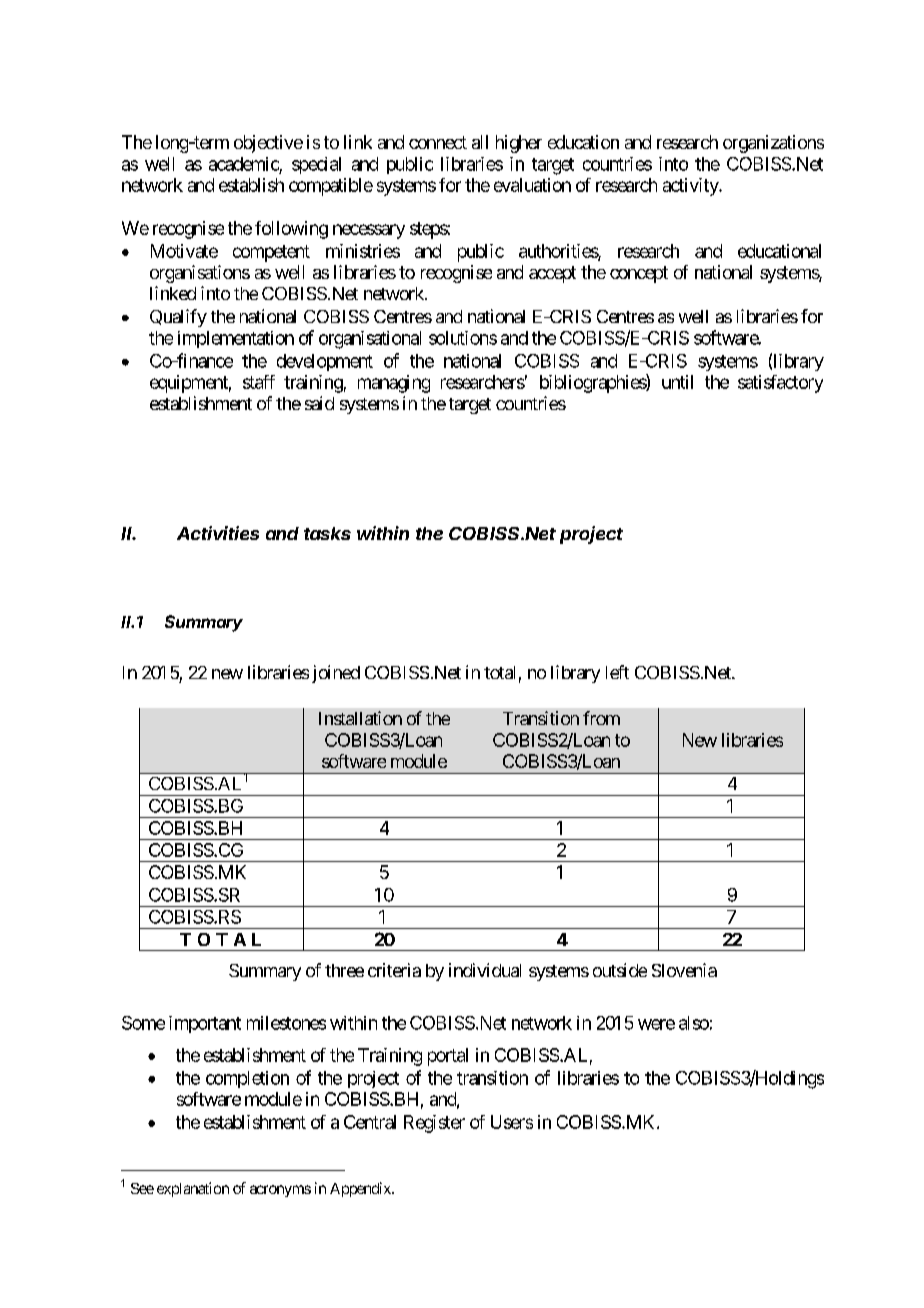 This document has width=924, height=1308. I want to click on staff, so click(259, 382).
